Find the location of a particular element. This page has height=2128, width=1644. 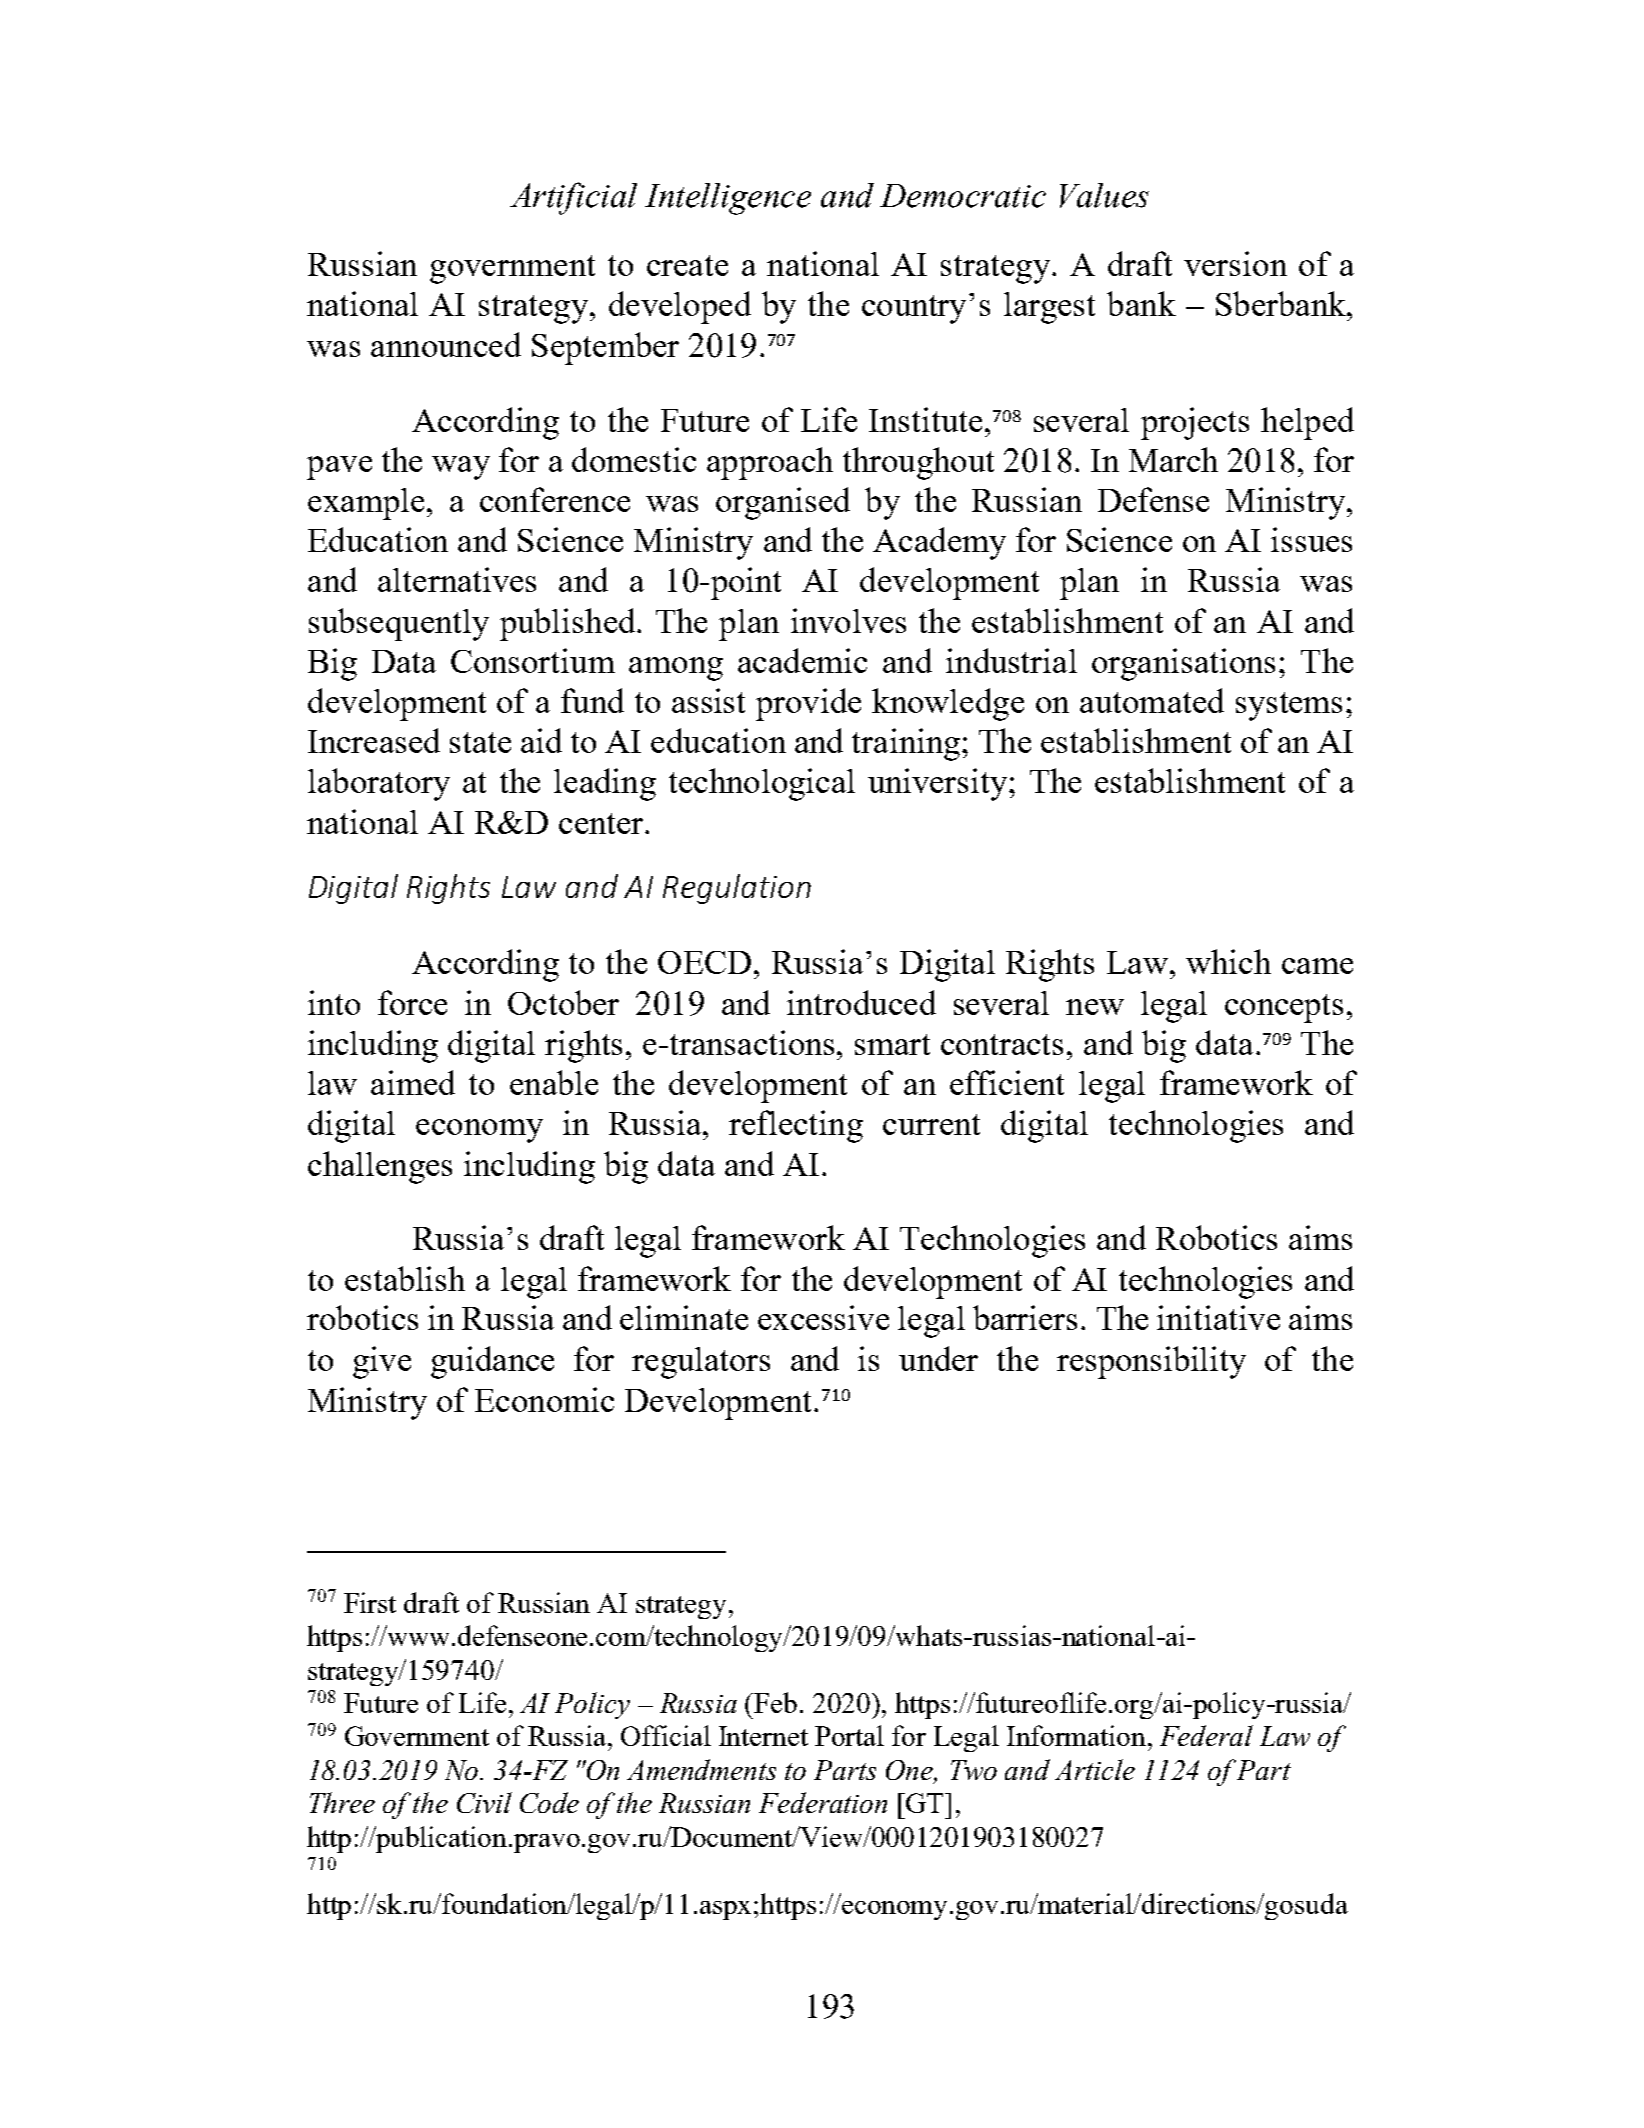

state is located at coordinates (480, 742).
